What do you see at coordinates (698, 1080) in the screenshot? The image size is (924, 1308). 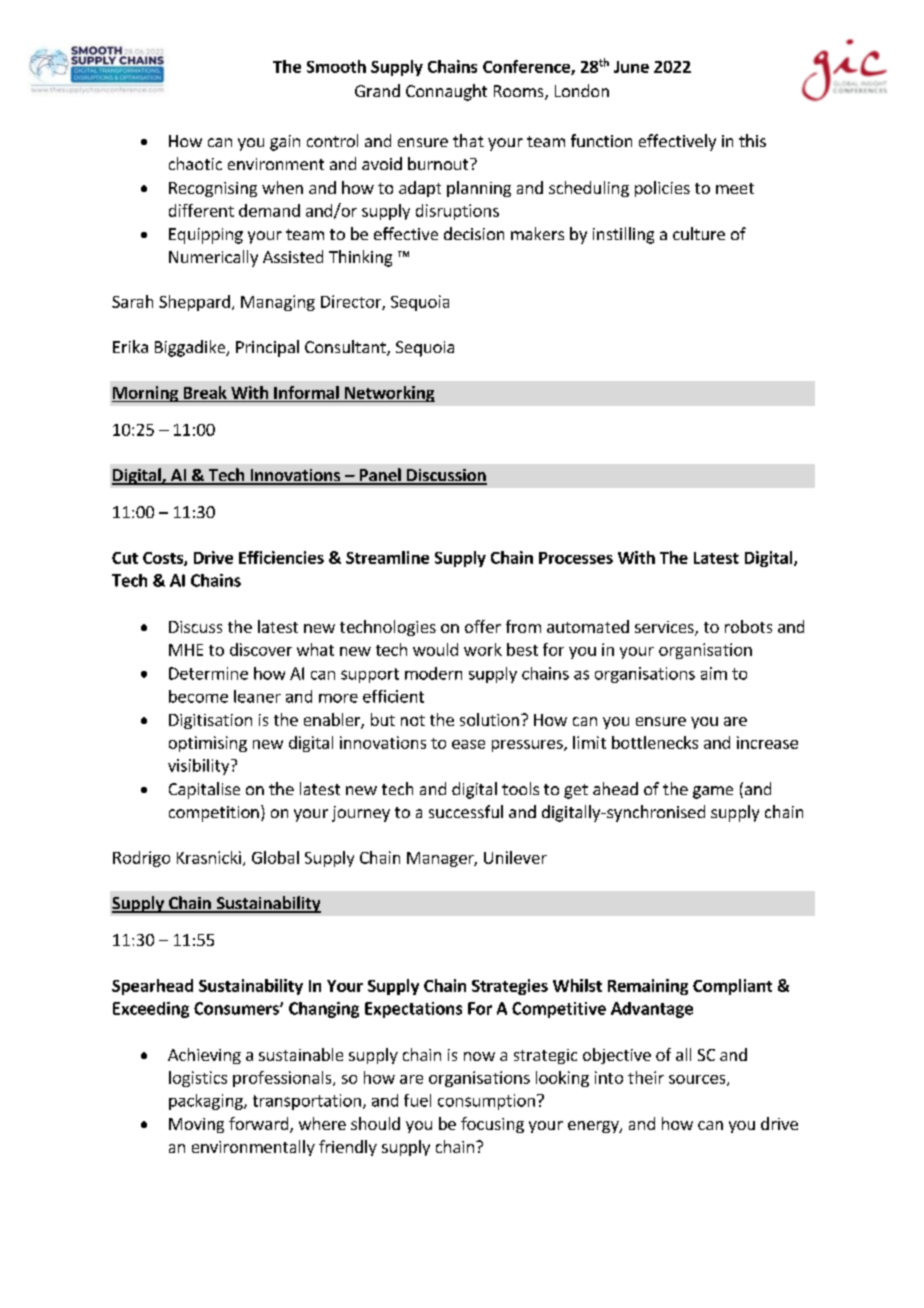 I see `sources` at bounding box center [698, 1080].
